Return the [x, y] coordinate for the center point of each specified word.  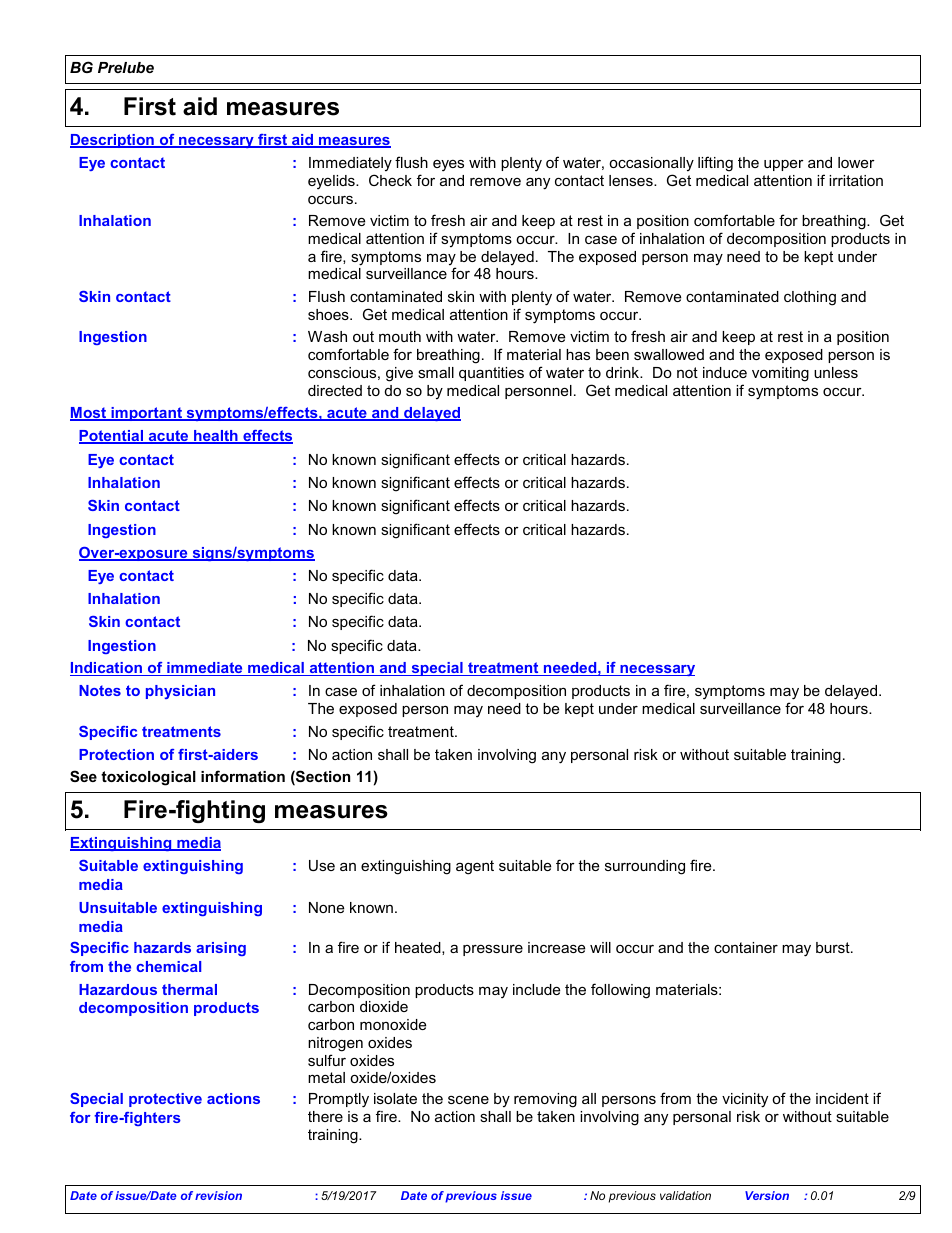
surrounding [645, 867]
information [243, 776]
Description [113, 141]
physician [180, 692]
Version [767, 1195]
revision [218, 1195]
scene [468, 1099]
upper [784, 165]
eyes [448, 166]
